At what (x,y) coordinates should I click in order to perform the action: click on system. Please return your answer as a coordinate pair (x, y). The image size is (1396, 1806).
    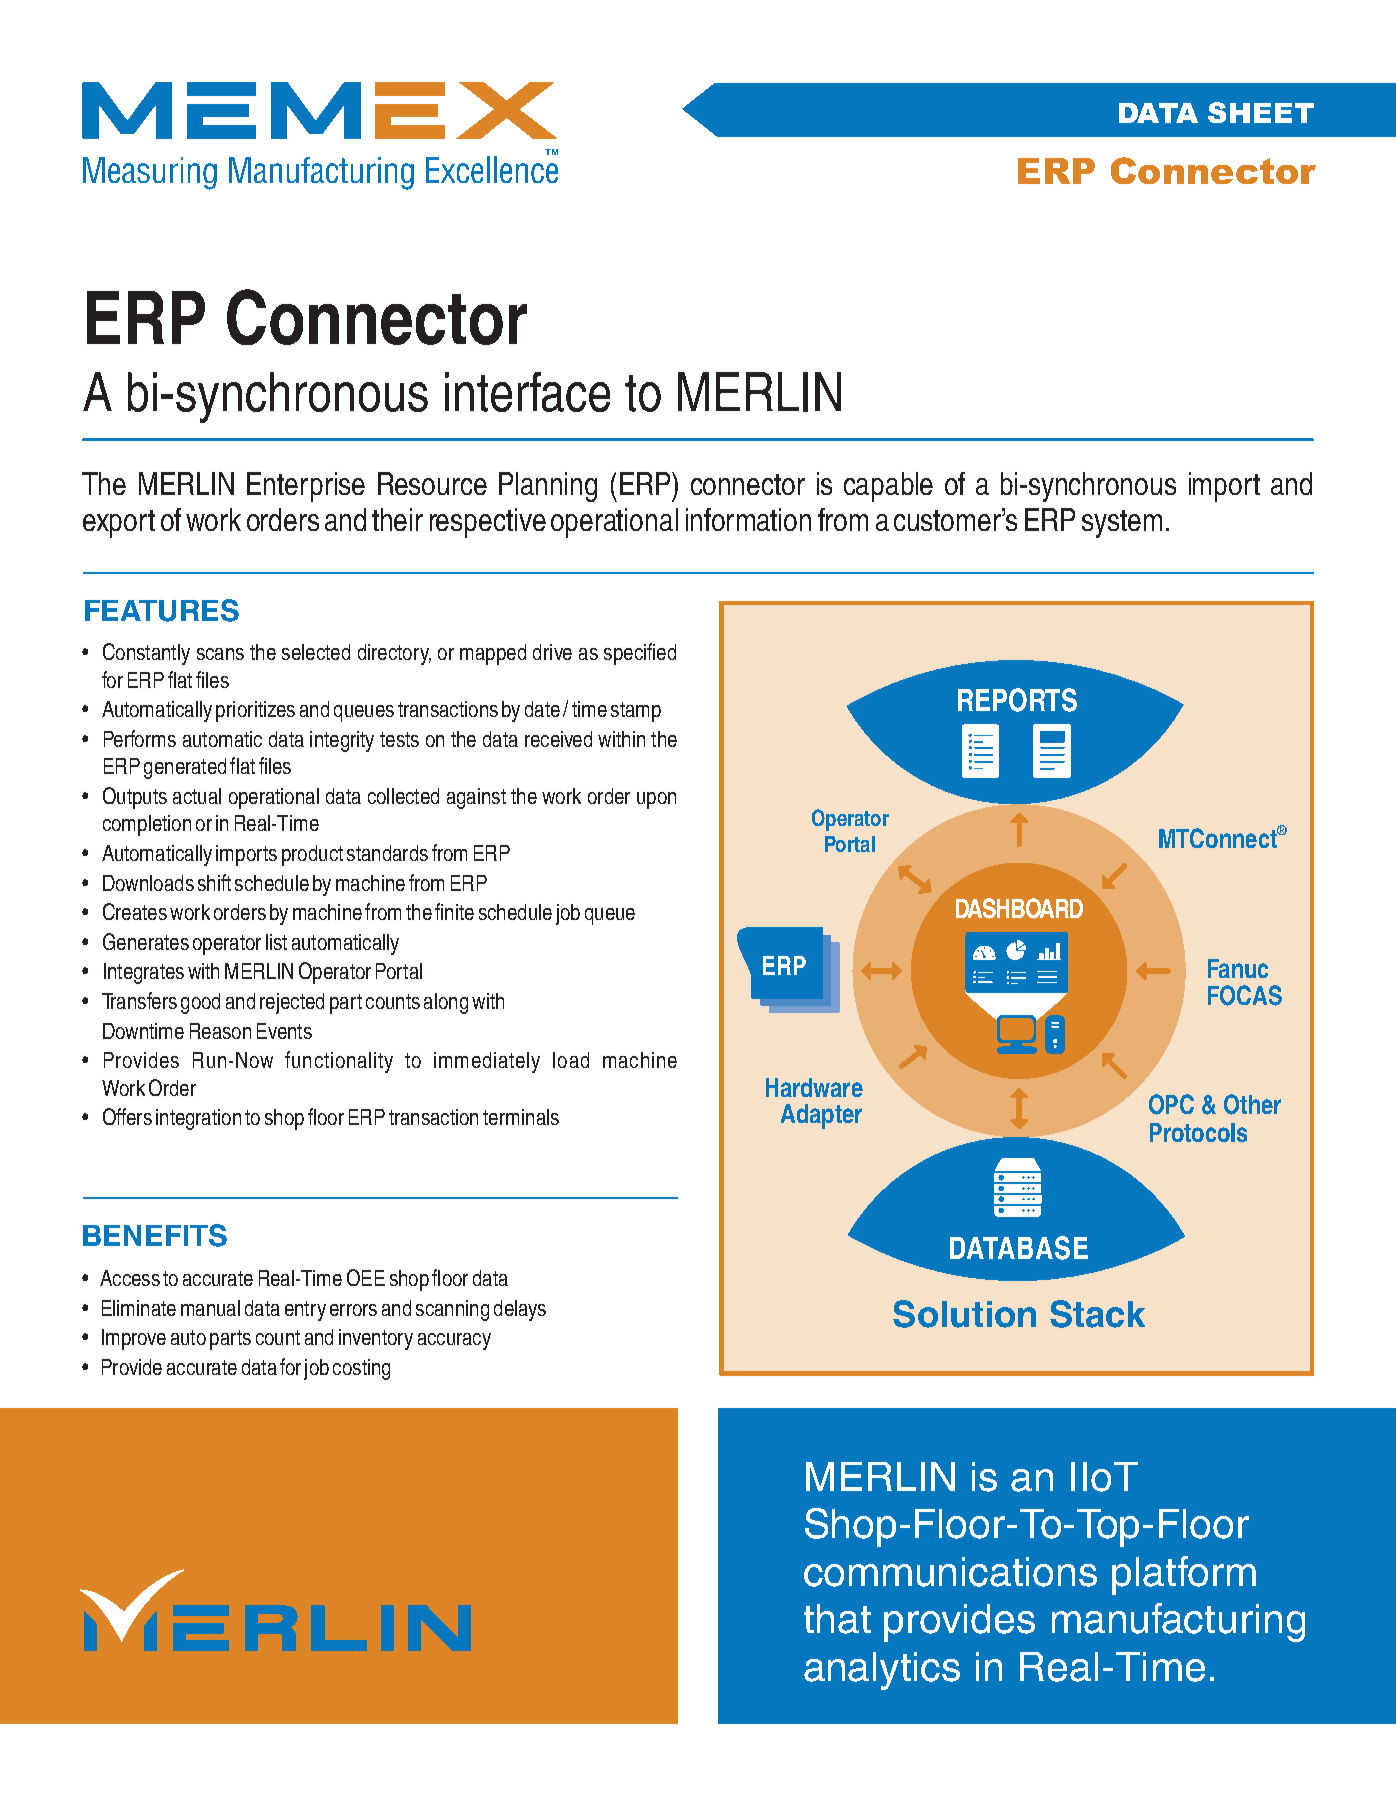
    Looking at the image, I should click on (1122, 524).
